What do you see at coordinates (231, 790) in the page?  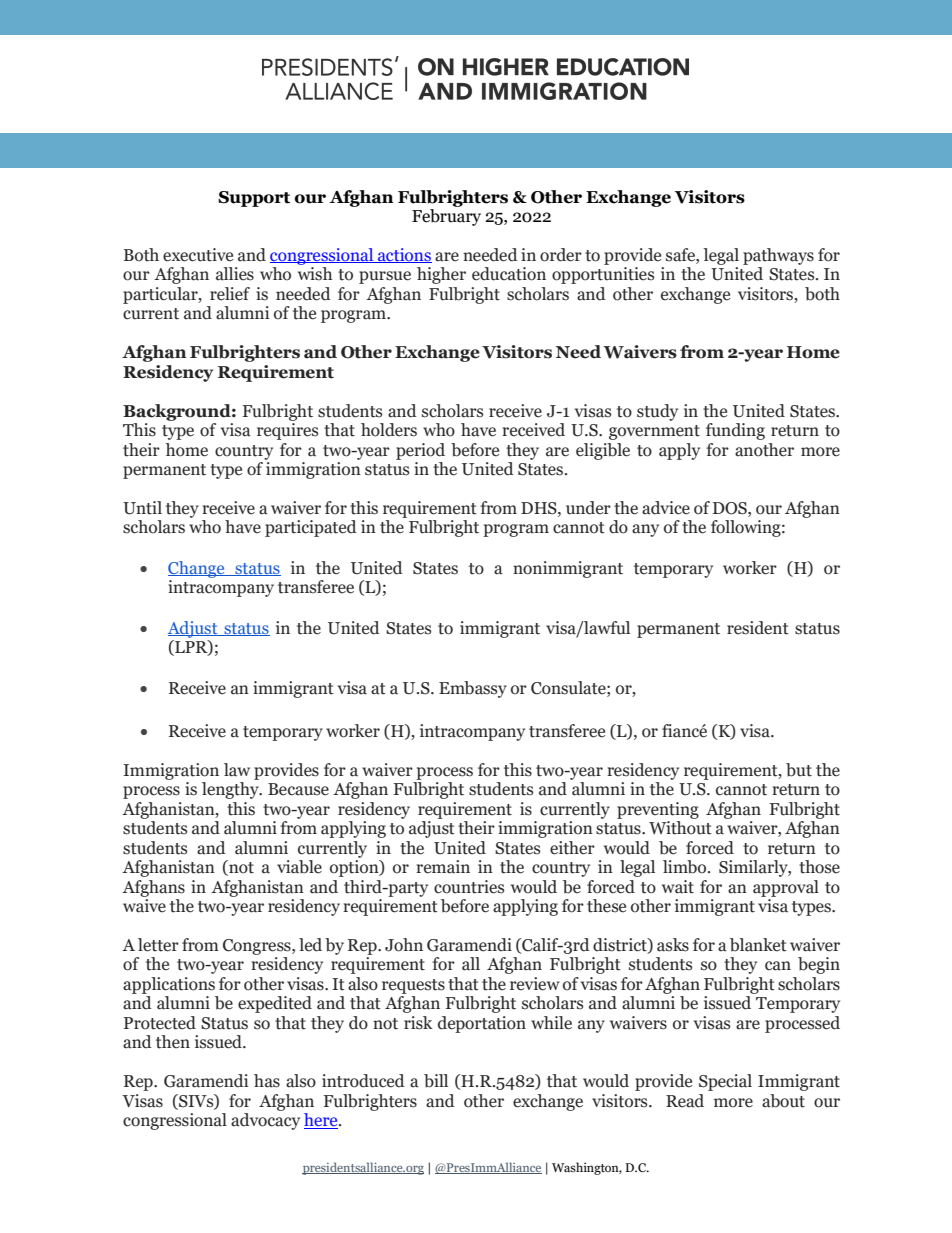 I see `lengthy` at bounding box center [231, 790].
